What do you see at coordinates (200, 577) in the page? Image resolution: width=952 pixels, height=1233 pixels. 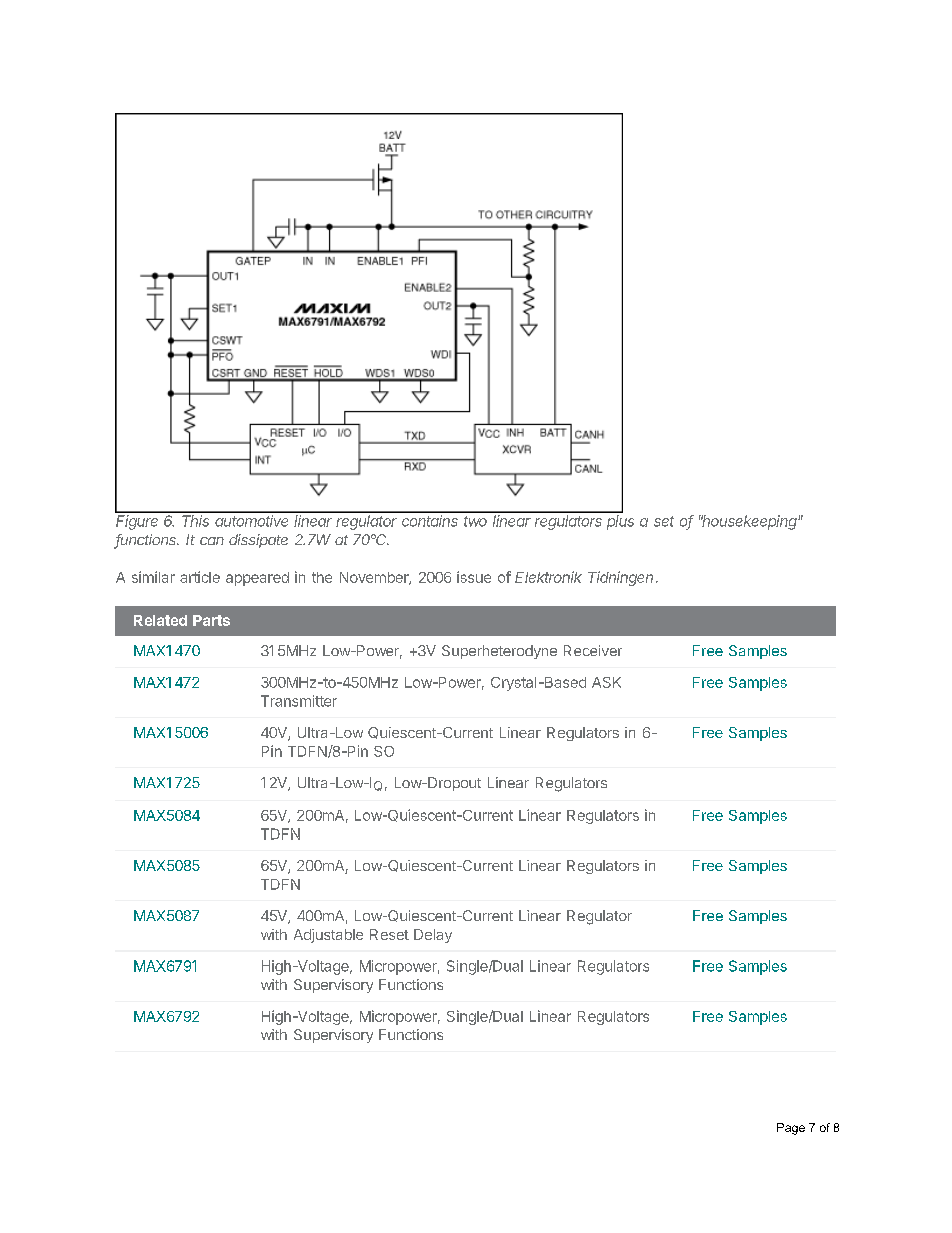 I see `article` at bounding box center [200, 577].
